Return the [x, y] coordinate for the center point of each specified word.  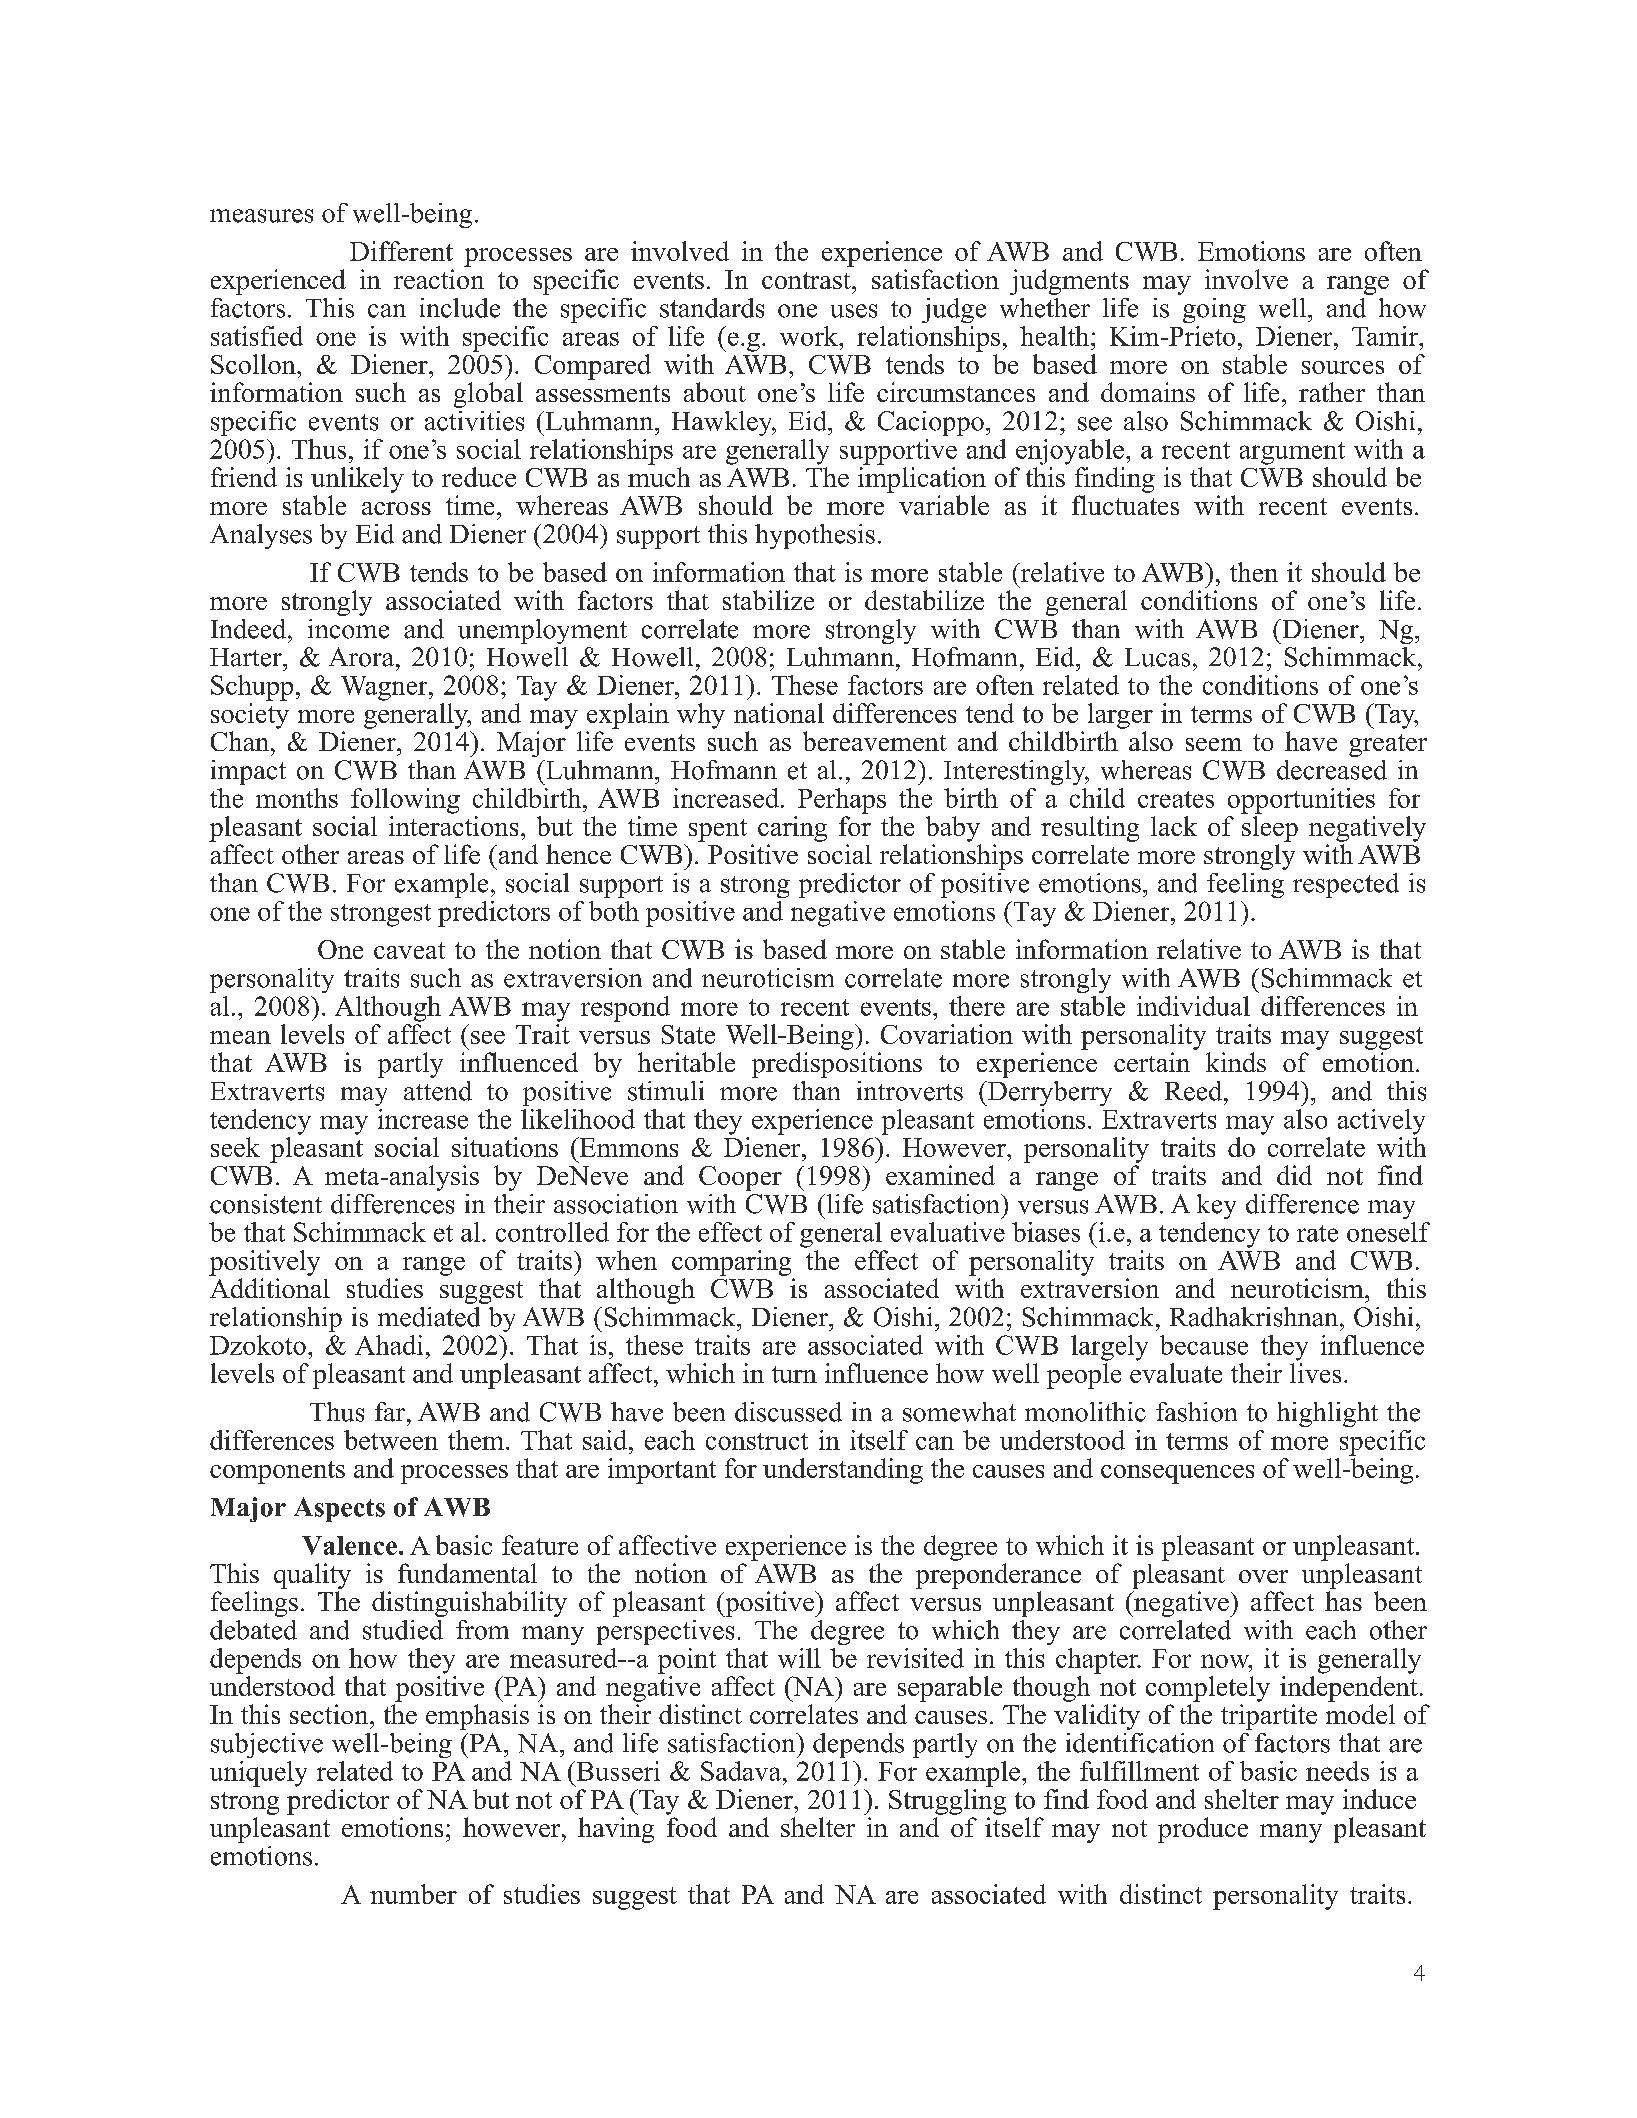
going [1214, 310]
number [413, 1894]
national [779, 713]
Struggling [947, 1800]
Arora [361, 657]
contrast [807, 280]
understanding [843, 1471]
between [391, 1440]
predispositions [837, 1065]
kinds [1236, 1062]
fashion [1196, 1412]
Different [401, 251]
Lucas [1157, 657]
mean [240, 1037]
